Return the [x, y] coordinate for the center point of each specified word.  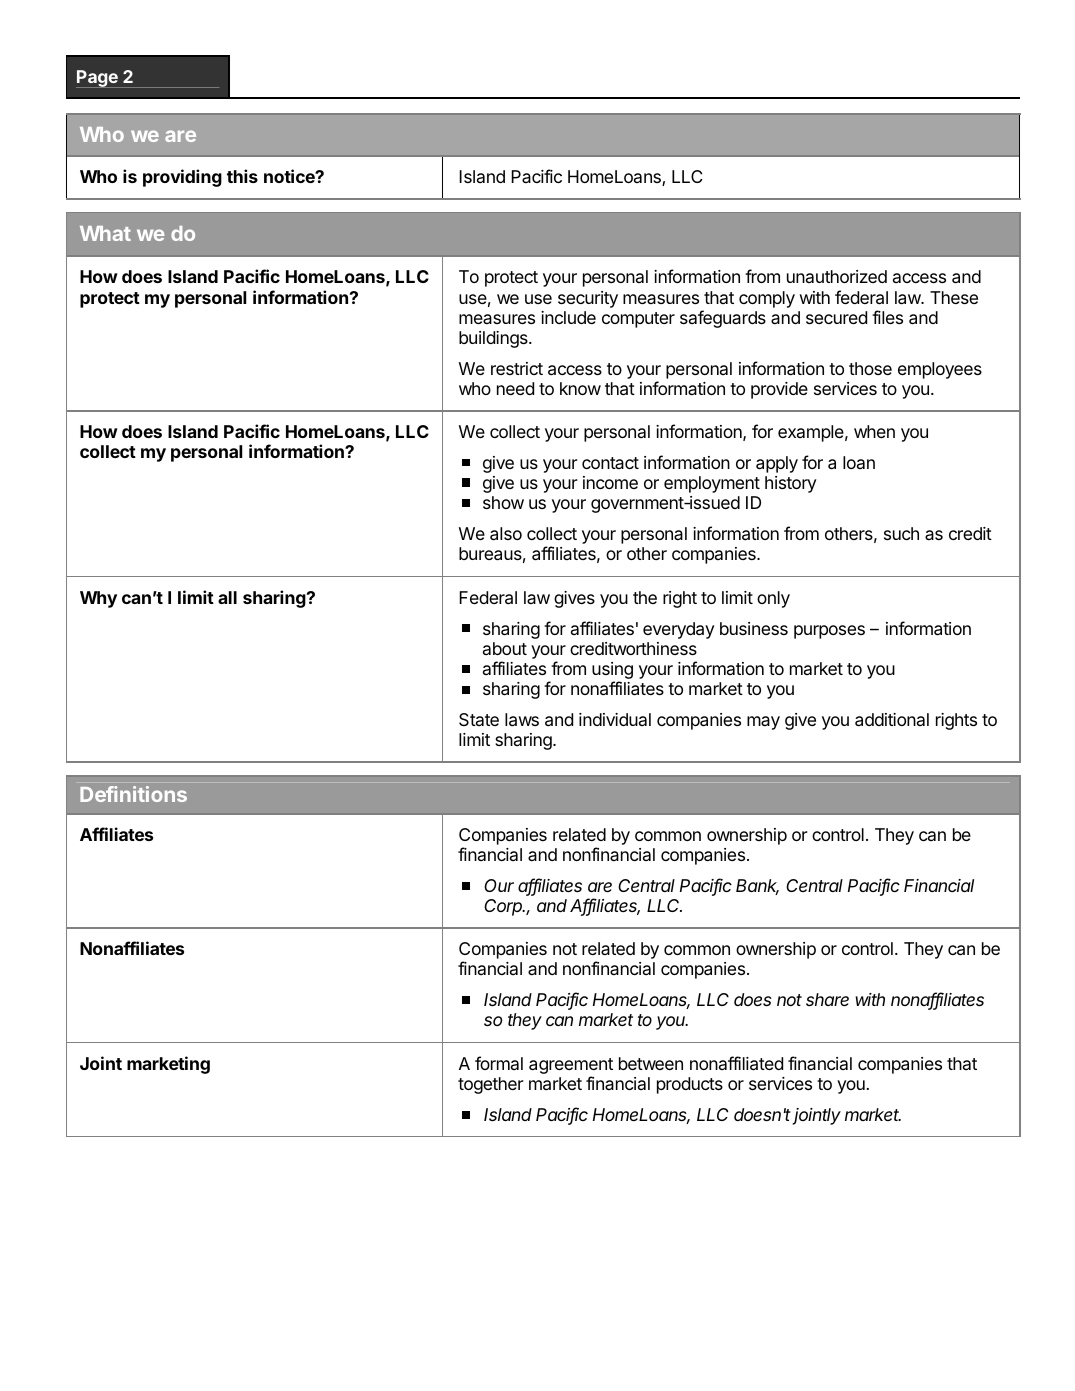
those [870, 368]
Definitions [133, 794]
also [506, 534]
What [105, 233]
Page [98, 79]
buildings [494, 339]
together [491, 1085]
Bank [757, 887]
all [227, 597]
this [242, 176]
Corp [504, 907]
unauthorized [837, 276]
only [773, 599]
